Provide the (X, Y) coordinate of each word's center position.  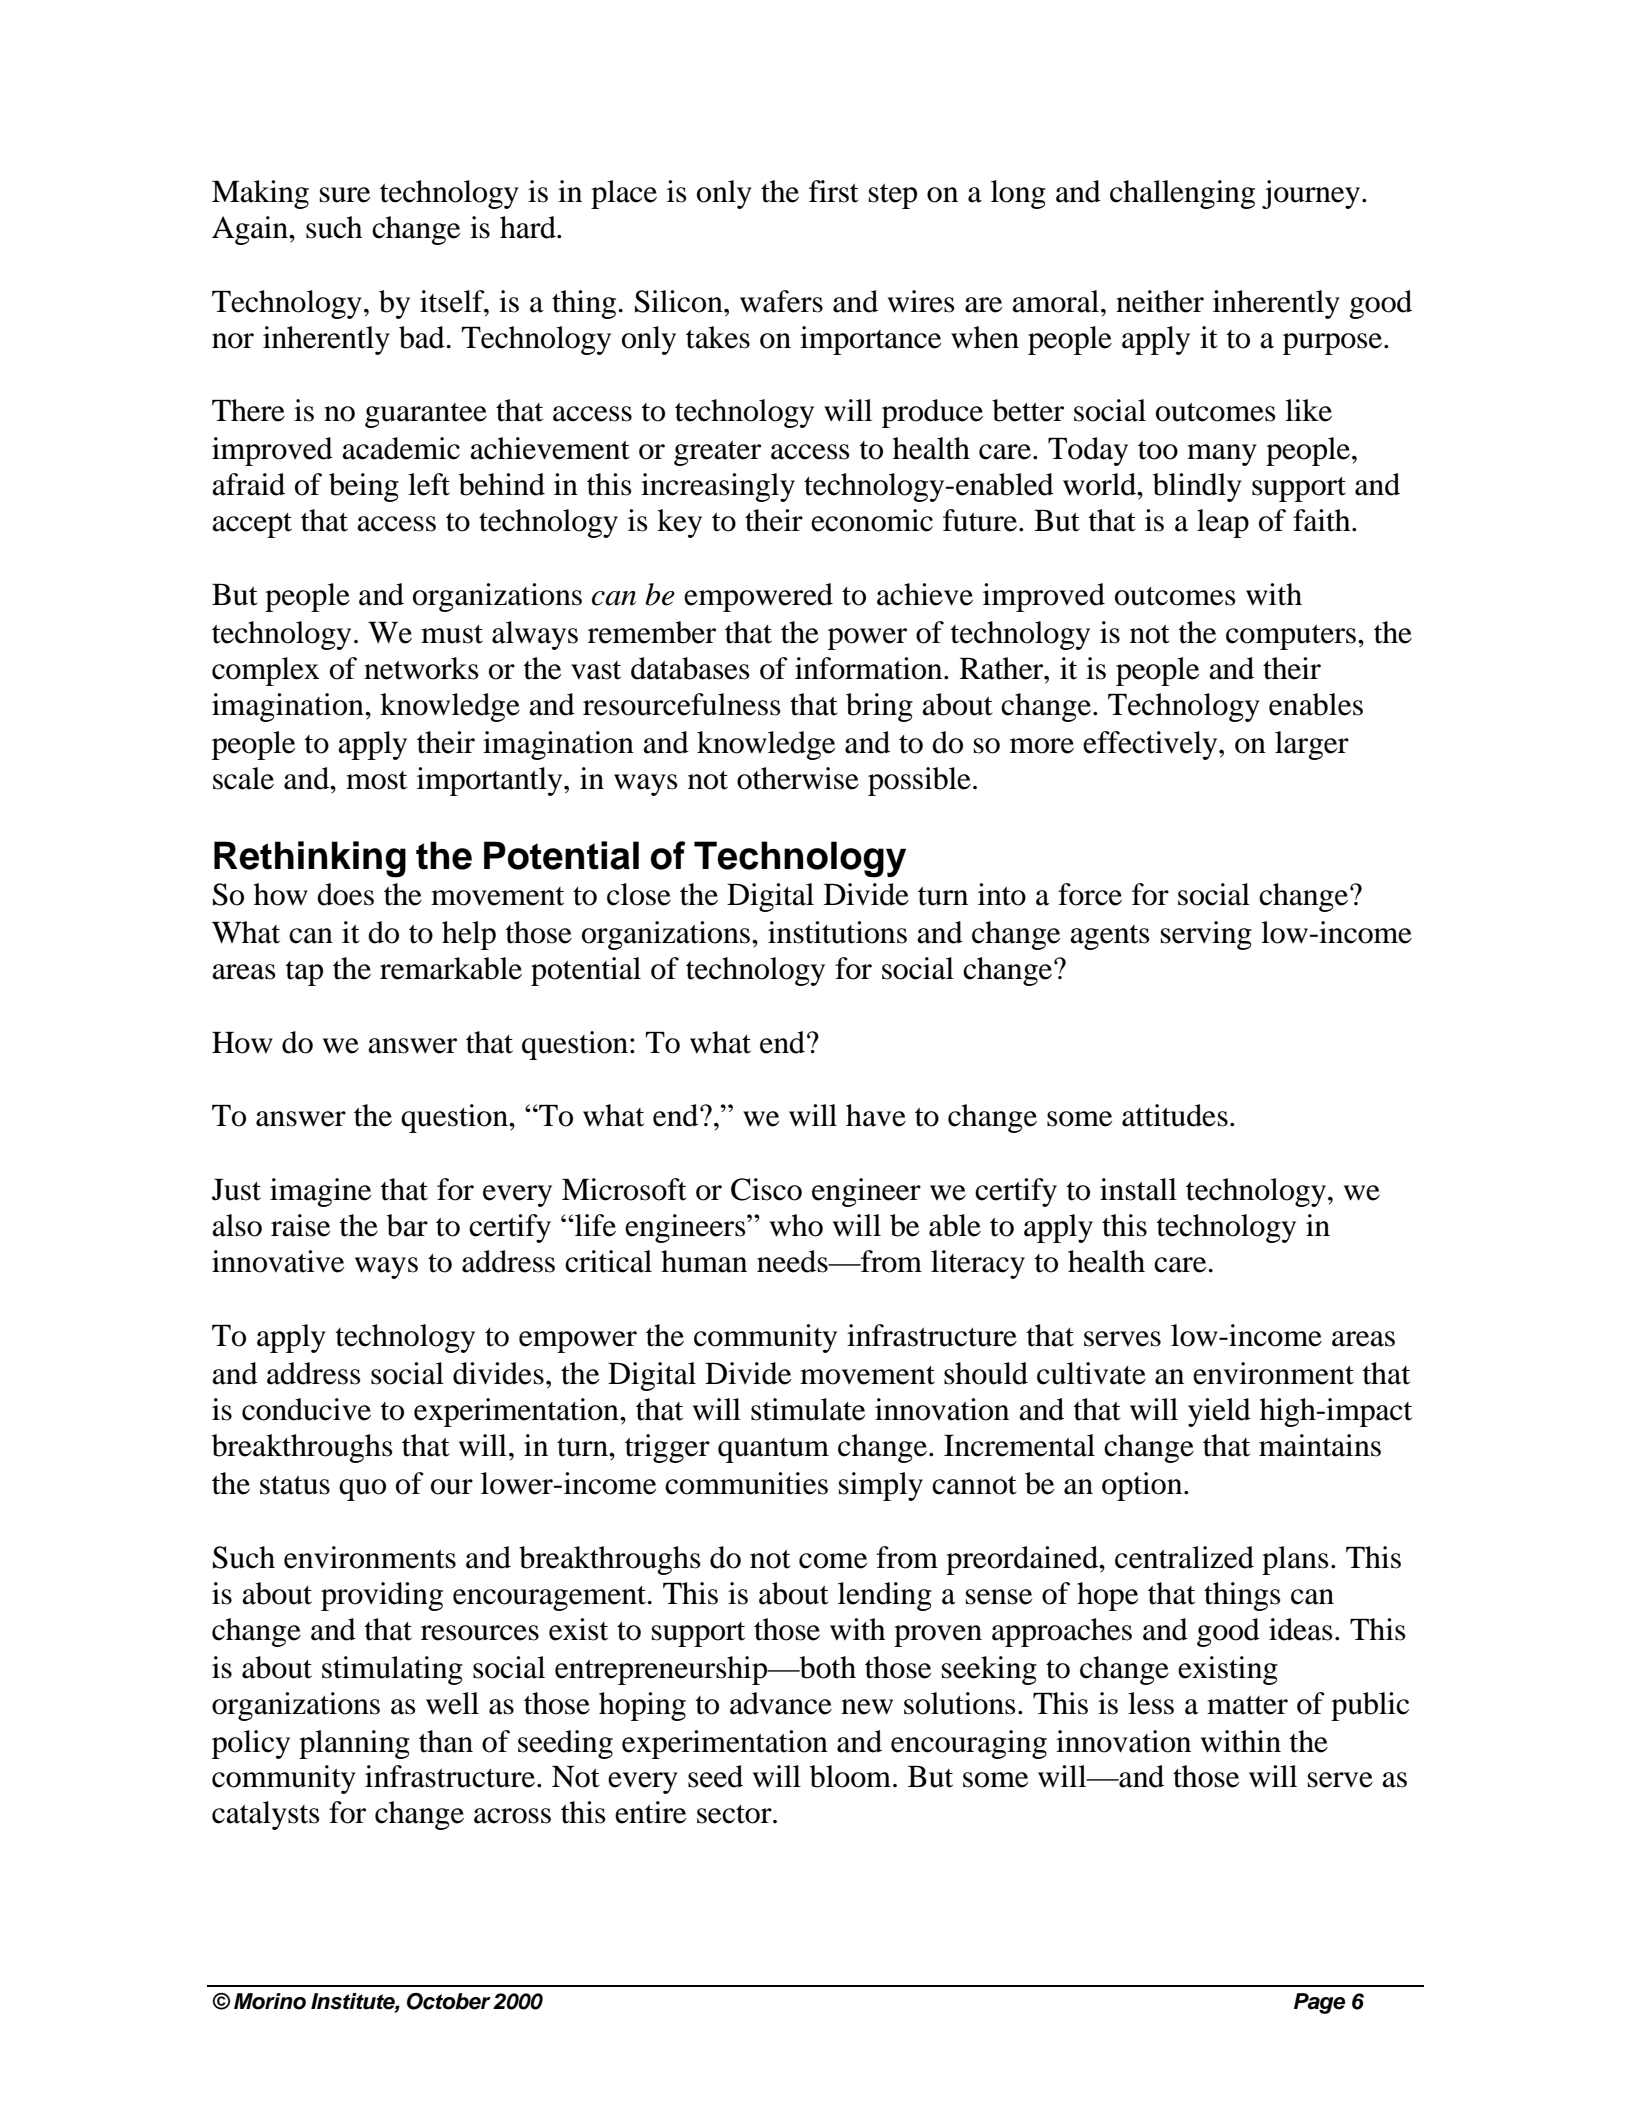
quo (362, 1490)
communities (746, 1483)
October (449, 2001)
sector (735, 1814)
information (870, 668)
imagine (320, 1192)
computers (1292, 637)
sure (345, 195)
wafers (781, 301)
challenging (1182, 194)
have (876, 1115)
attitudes (1175, 1115)
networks (421, 668)
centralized (1184, 1557)
